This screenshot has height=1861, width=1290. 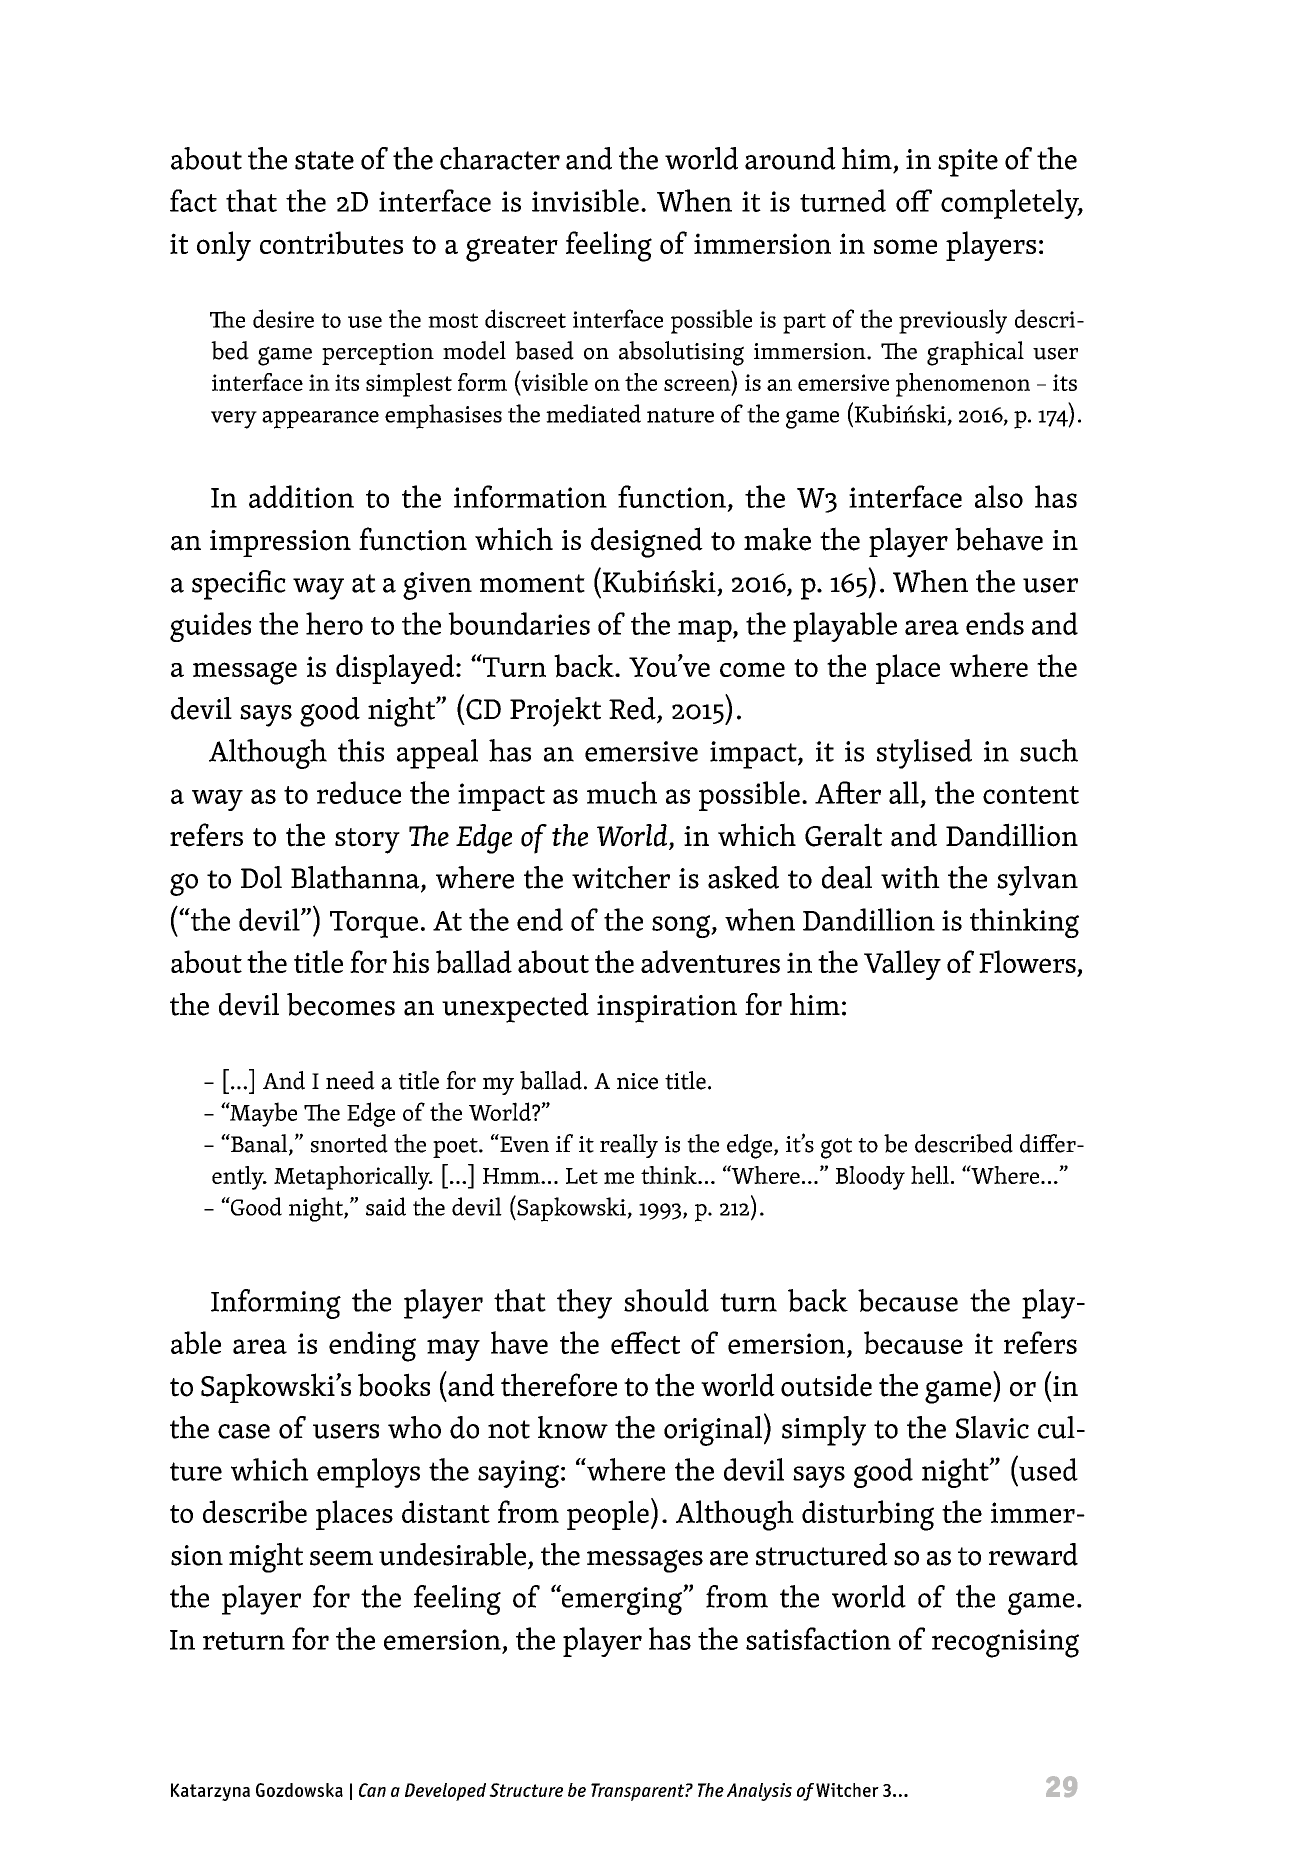 I want to click on Analysis, so click(x=759, y=1792).
